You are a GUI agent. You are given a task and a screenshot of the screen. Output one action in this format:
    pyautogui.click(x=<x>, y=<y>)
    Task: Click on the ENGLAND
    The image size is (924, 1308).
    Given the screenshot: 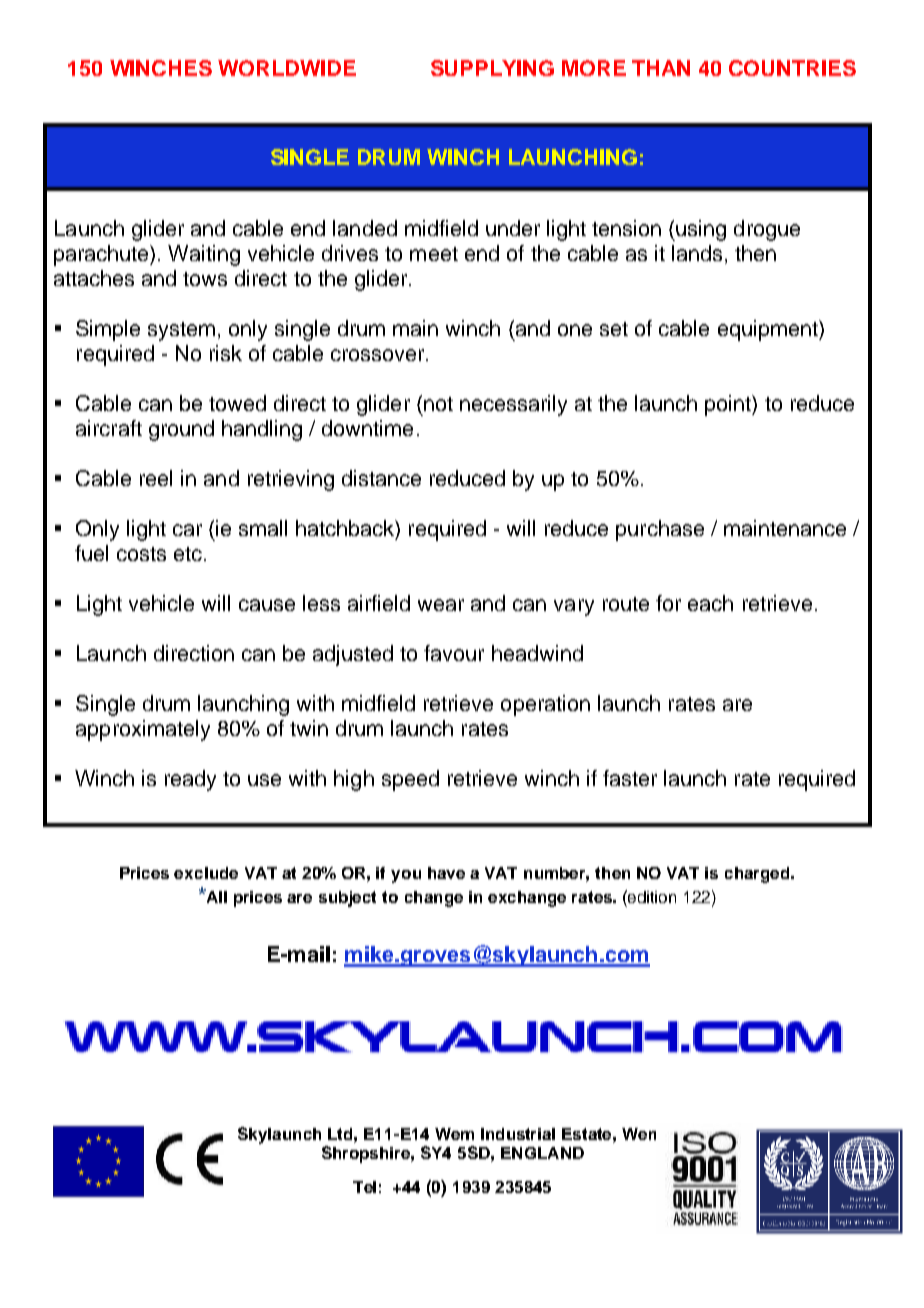 What is the action you would take?
    pyautogui.click(x=542, y=1153)
